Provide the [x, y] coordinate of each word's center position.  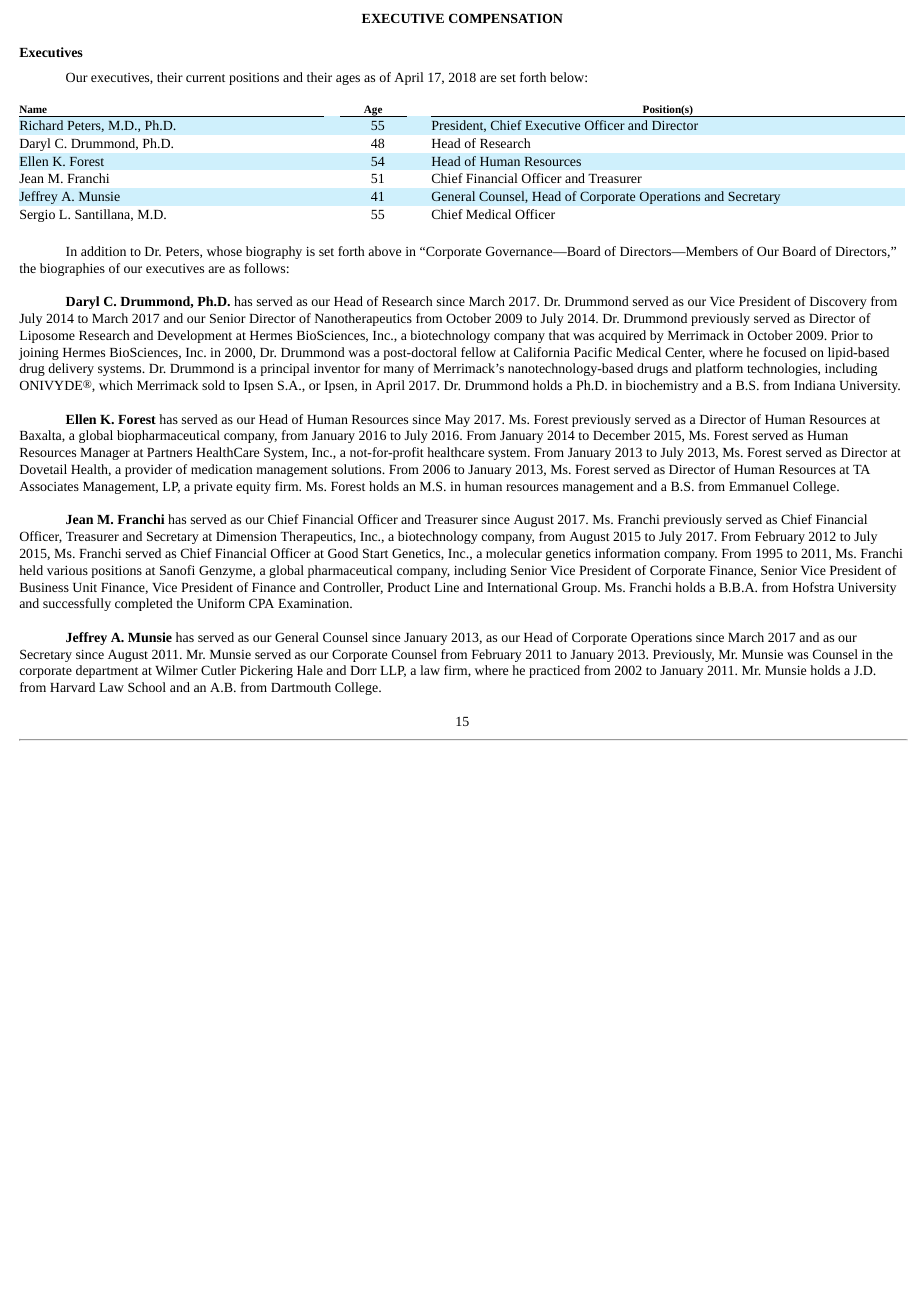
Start [375, 553]
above [384, 251]
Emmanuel [759, 486]
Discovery [838, 303]
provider [148, 470]
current [205, 78]
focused [785, 352]
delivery [71, 369]
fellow [478, 352]
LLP [393, 671]
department [107, 671]
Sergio [37, 215]
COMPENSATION [506, 18]
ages [348, 80]
